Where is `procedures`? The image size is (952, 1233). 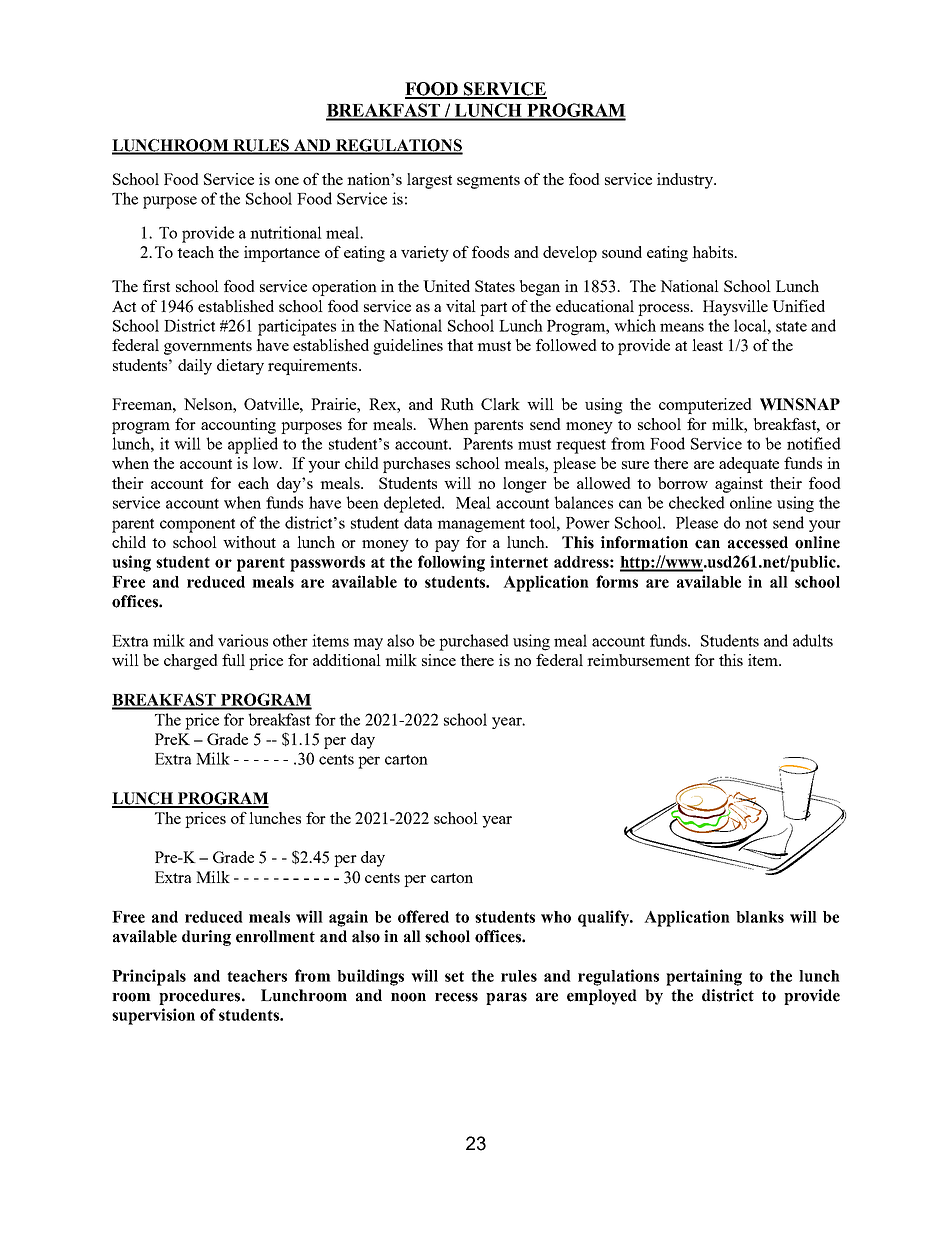 procedures is located at coordinates (201, 997).
